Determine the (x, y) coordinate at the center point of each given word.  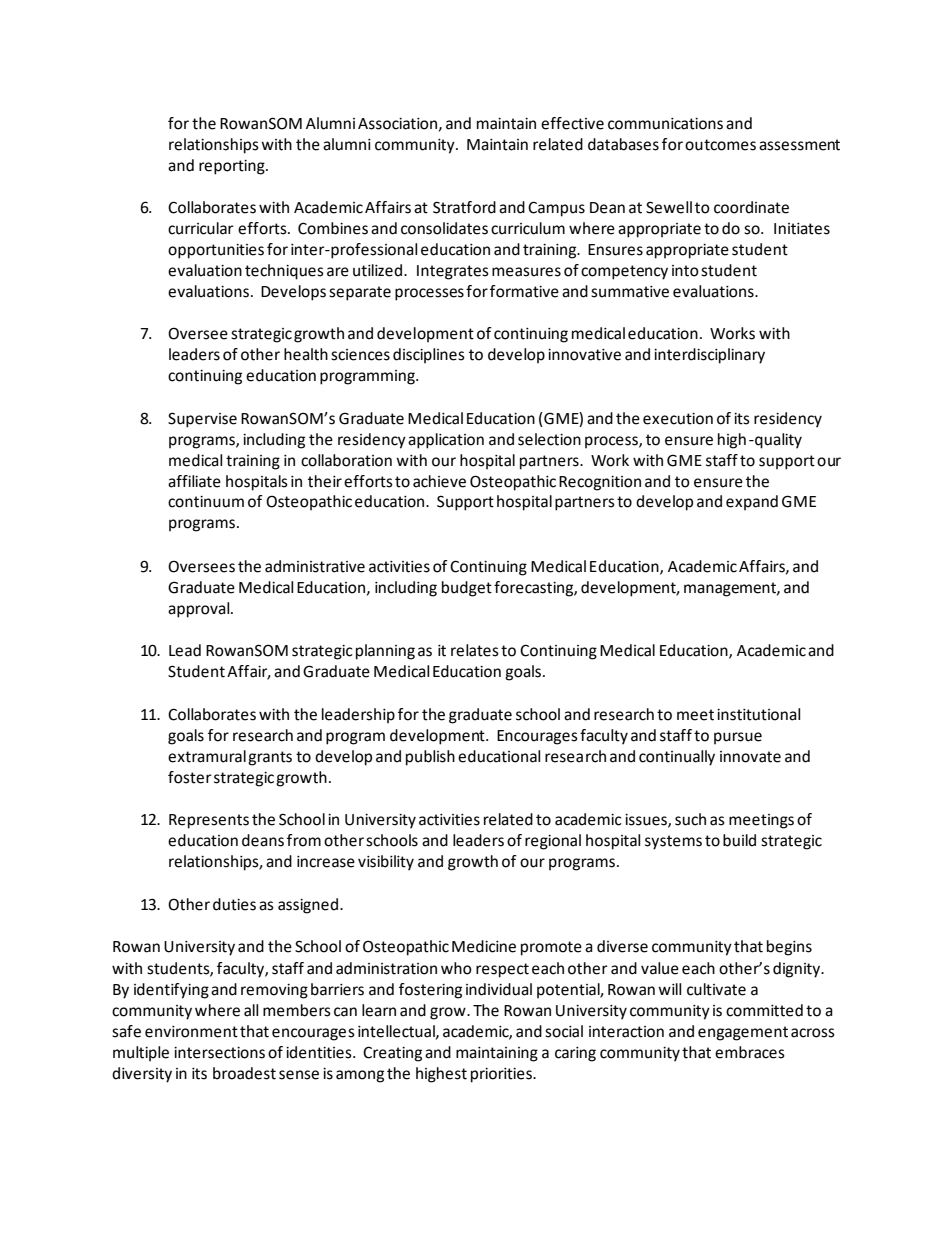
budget (467, 589)
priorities (502, 1075)
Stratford (464, 207)
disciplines (429, 356)
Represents (209, 821)
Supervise (202, 420)
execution (678, 419)
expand (752, 503)
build (739, 840)
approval (200, 610)
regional (553, 842)
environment (191, 1032)
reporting (233, 167)
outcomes (720, 145)
